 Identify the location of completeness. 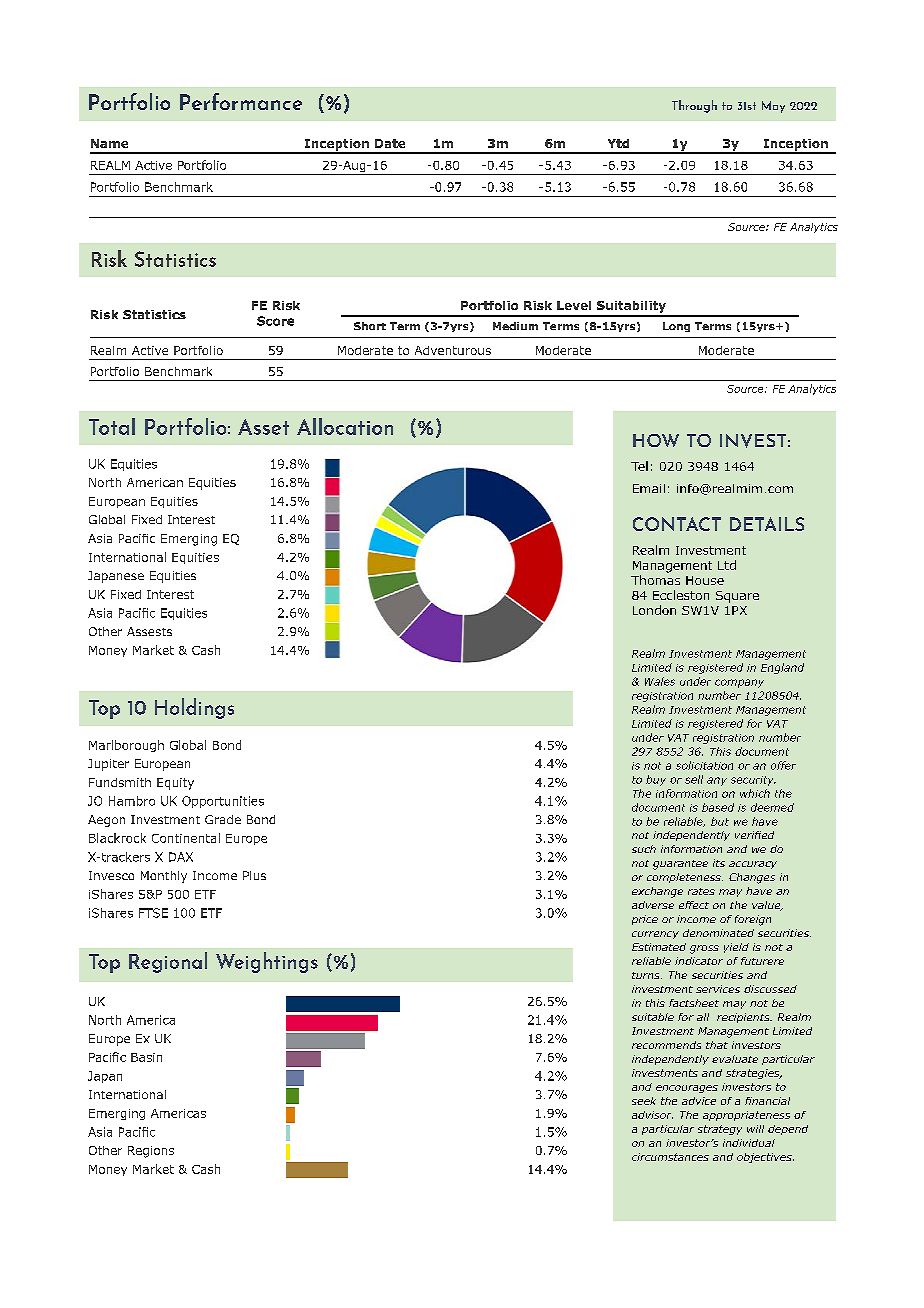
(685, 878).
